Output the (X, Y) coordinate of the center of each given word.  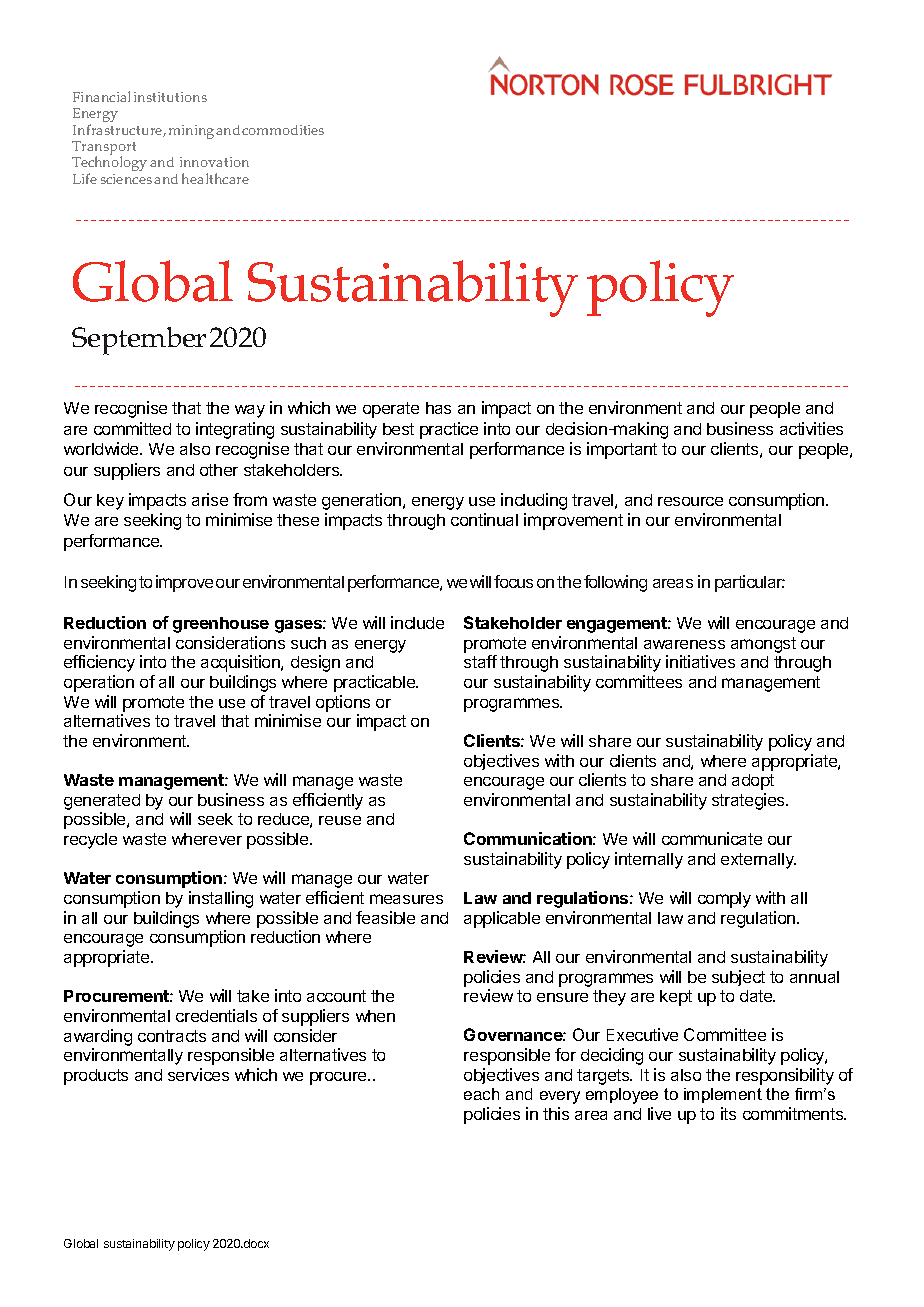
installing (221, 899)
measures (406, 899)
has (438, 408)
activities (811, 428)
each (481, 1094)
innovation (214, 162)
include (417, 622)
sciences (128, 179)
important (622, 450)
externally (758, 861)
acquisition (241, 663)
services (198, 1074)
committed (132, 428)
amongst (763, 645)
